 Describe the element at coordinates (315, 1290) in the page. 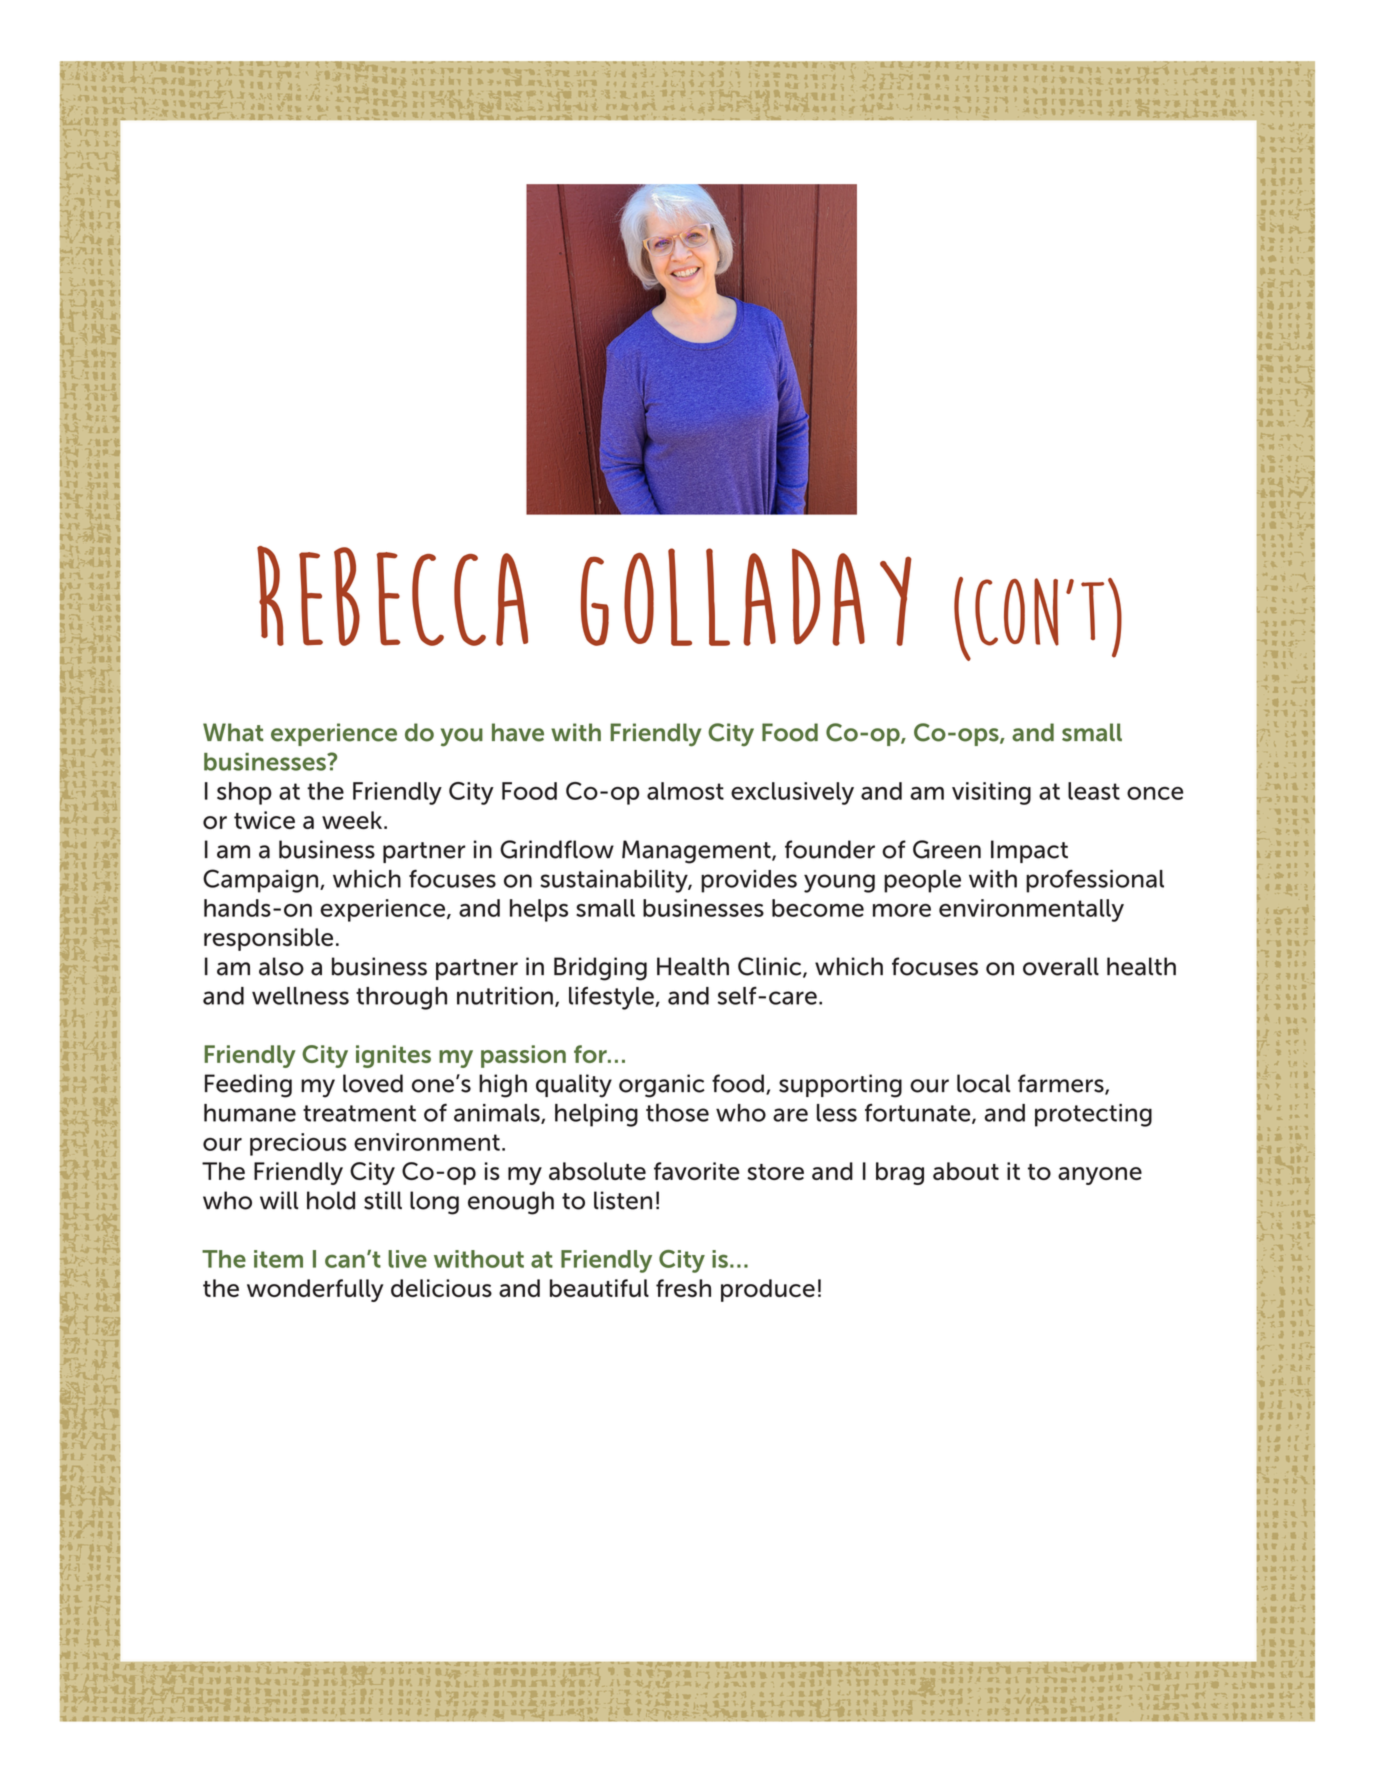

I see `wonderfully` at that location.
